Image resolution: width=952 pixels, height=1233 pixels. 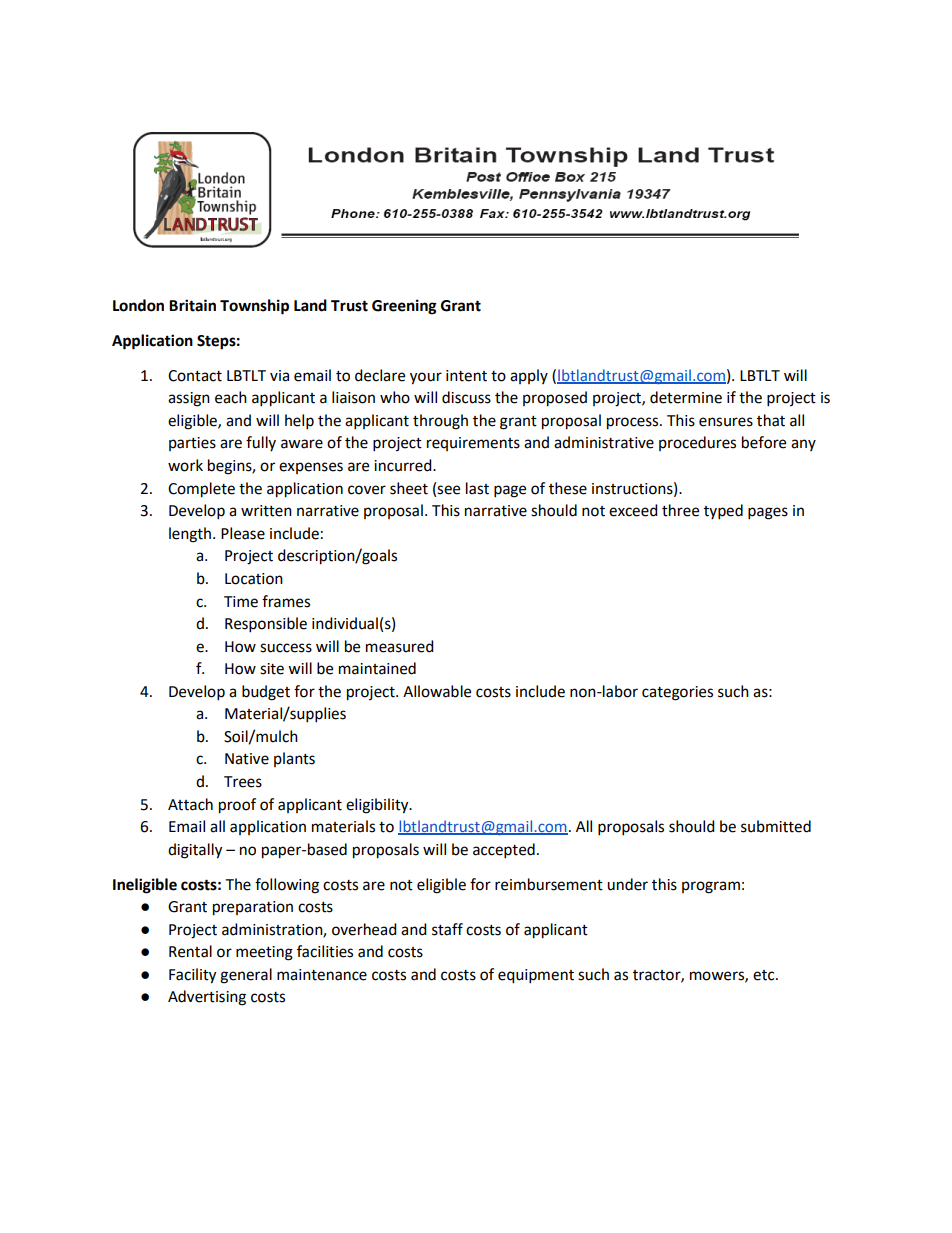 What do you see at coordinates (192, 976) in the screenshot?
I see `Facility` at bounding box center [192, 976].
